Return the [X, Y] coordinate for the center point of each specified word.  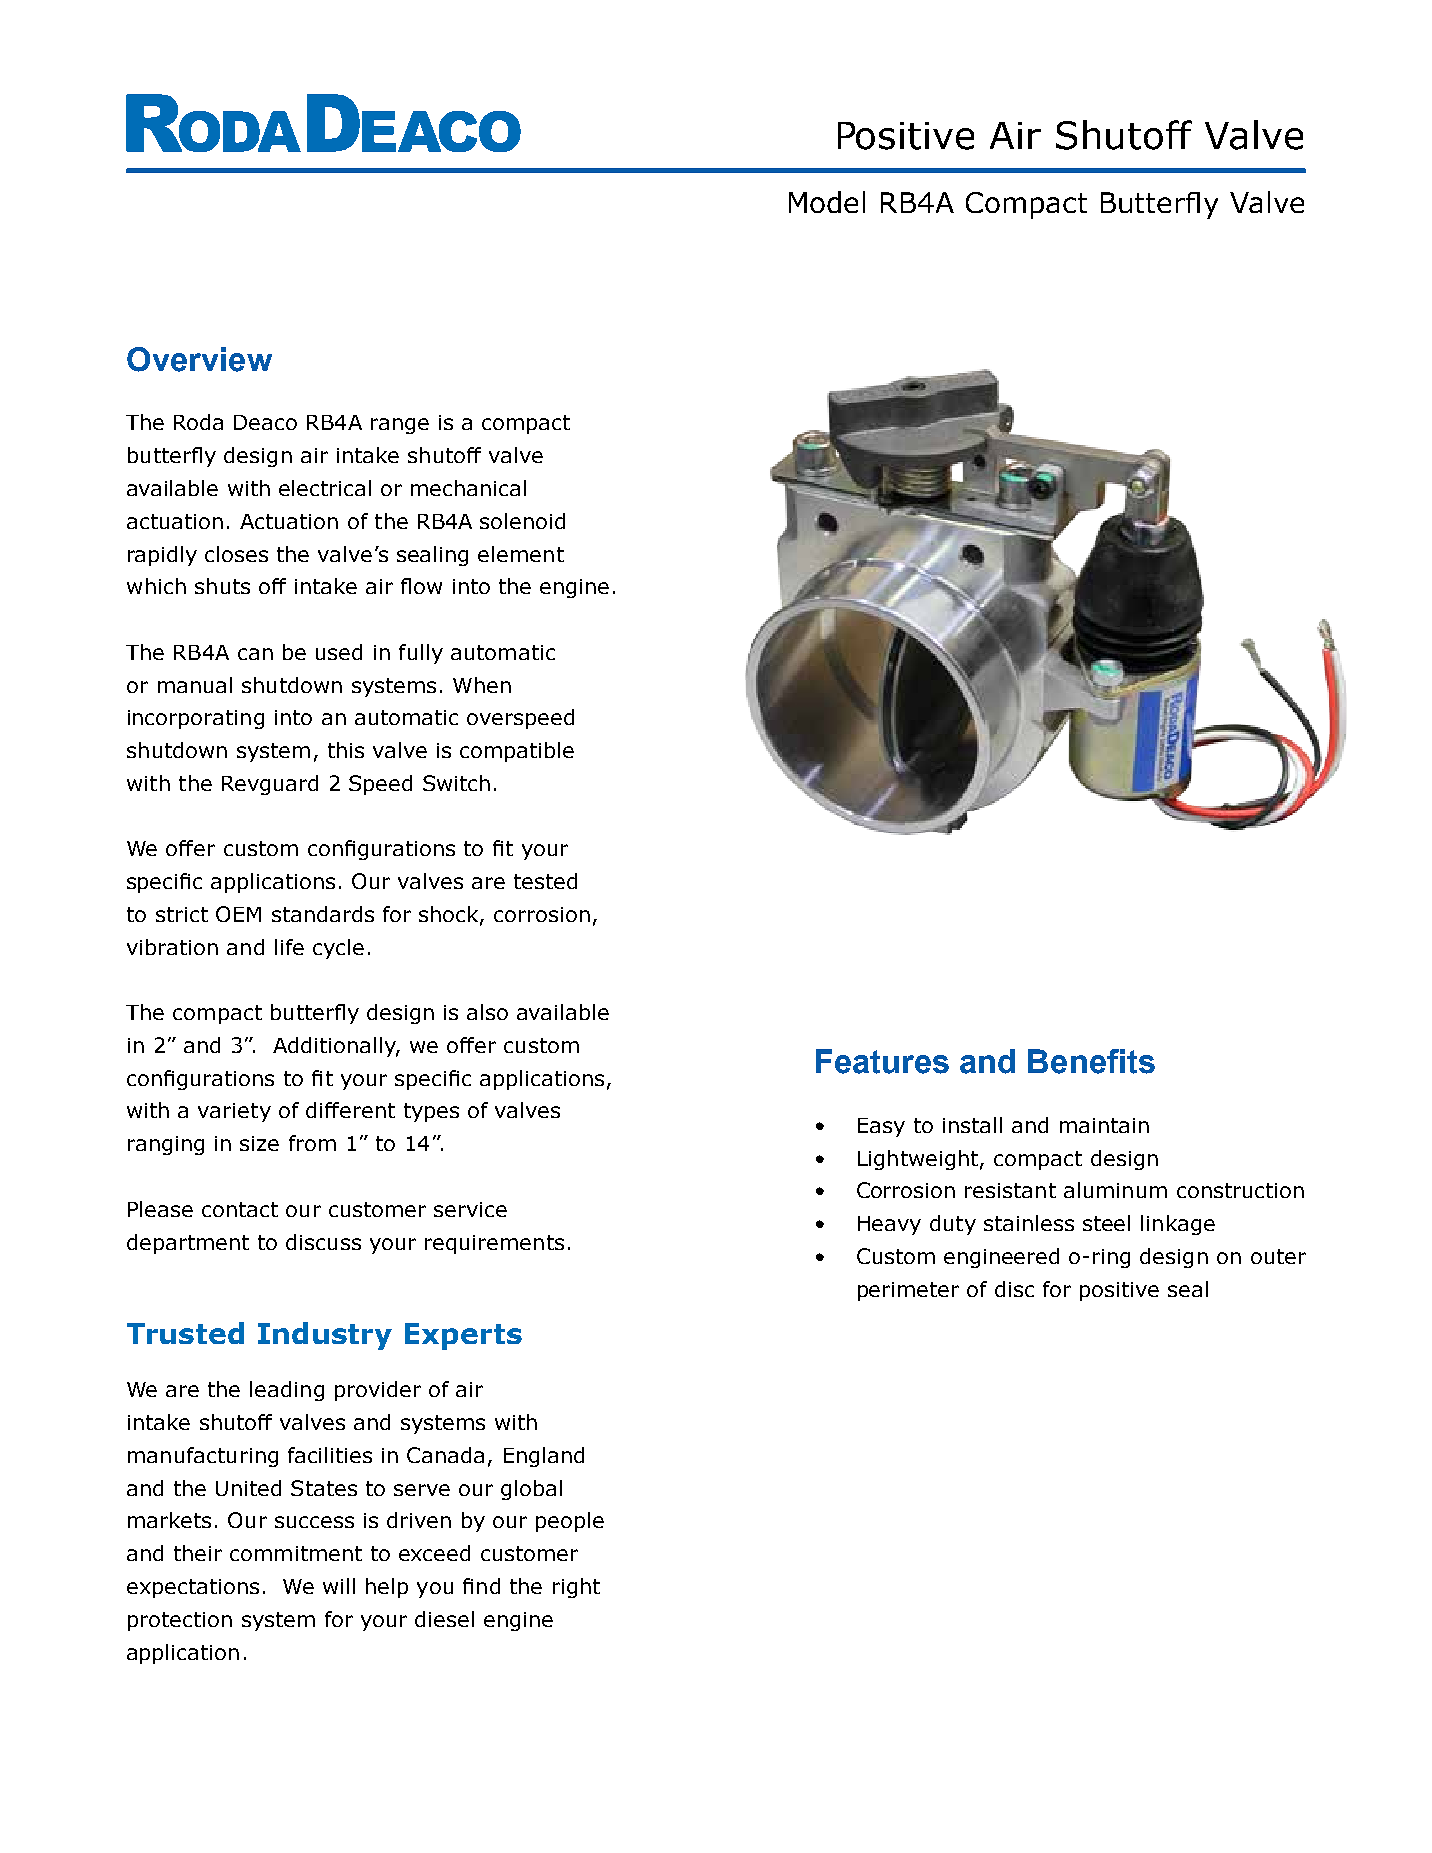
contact [240, 1209]
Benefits [1091, 1061]
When [482, 685]
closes [236, 554]
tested [545, 881]
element [521, 554]
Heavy [889, 1225]
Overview [199, 359]
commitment [296, 1553]
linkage [1178, 1225]
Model [827, 202]
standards [323, 914]
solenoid [522, 521]
